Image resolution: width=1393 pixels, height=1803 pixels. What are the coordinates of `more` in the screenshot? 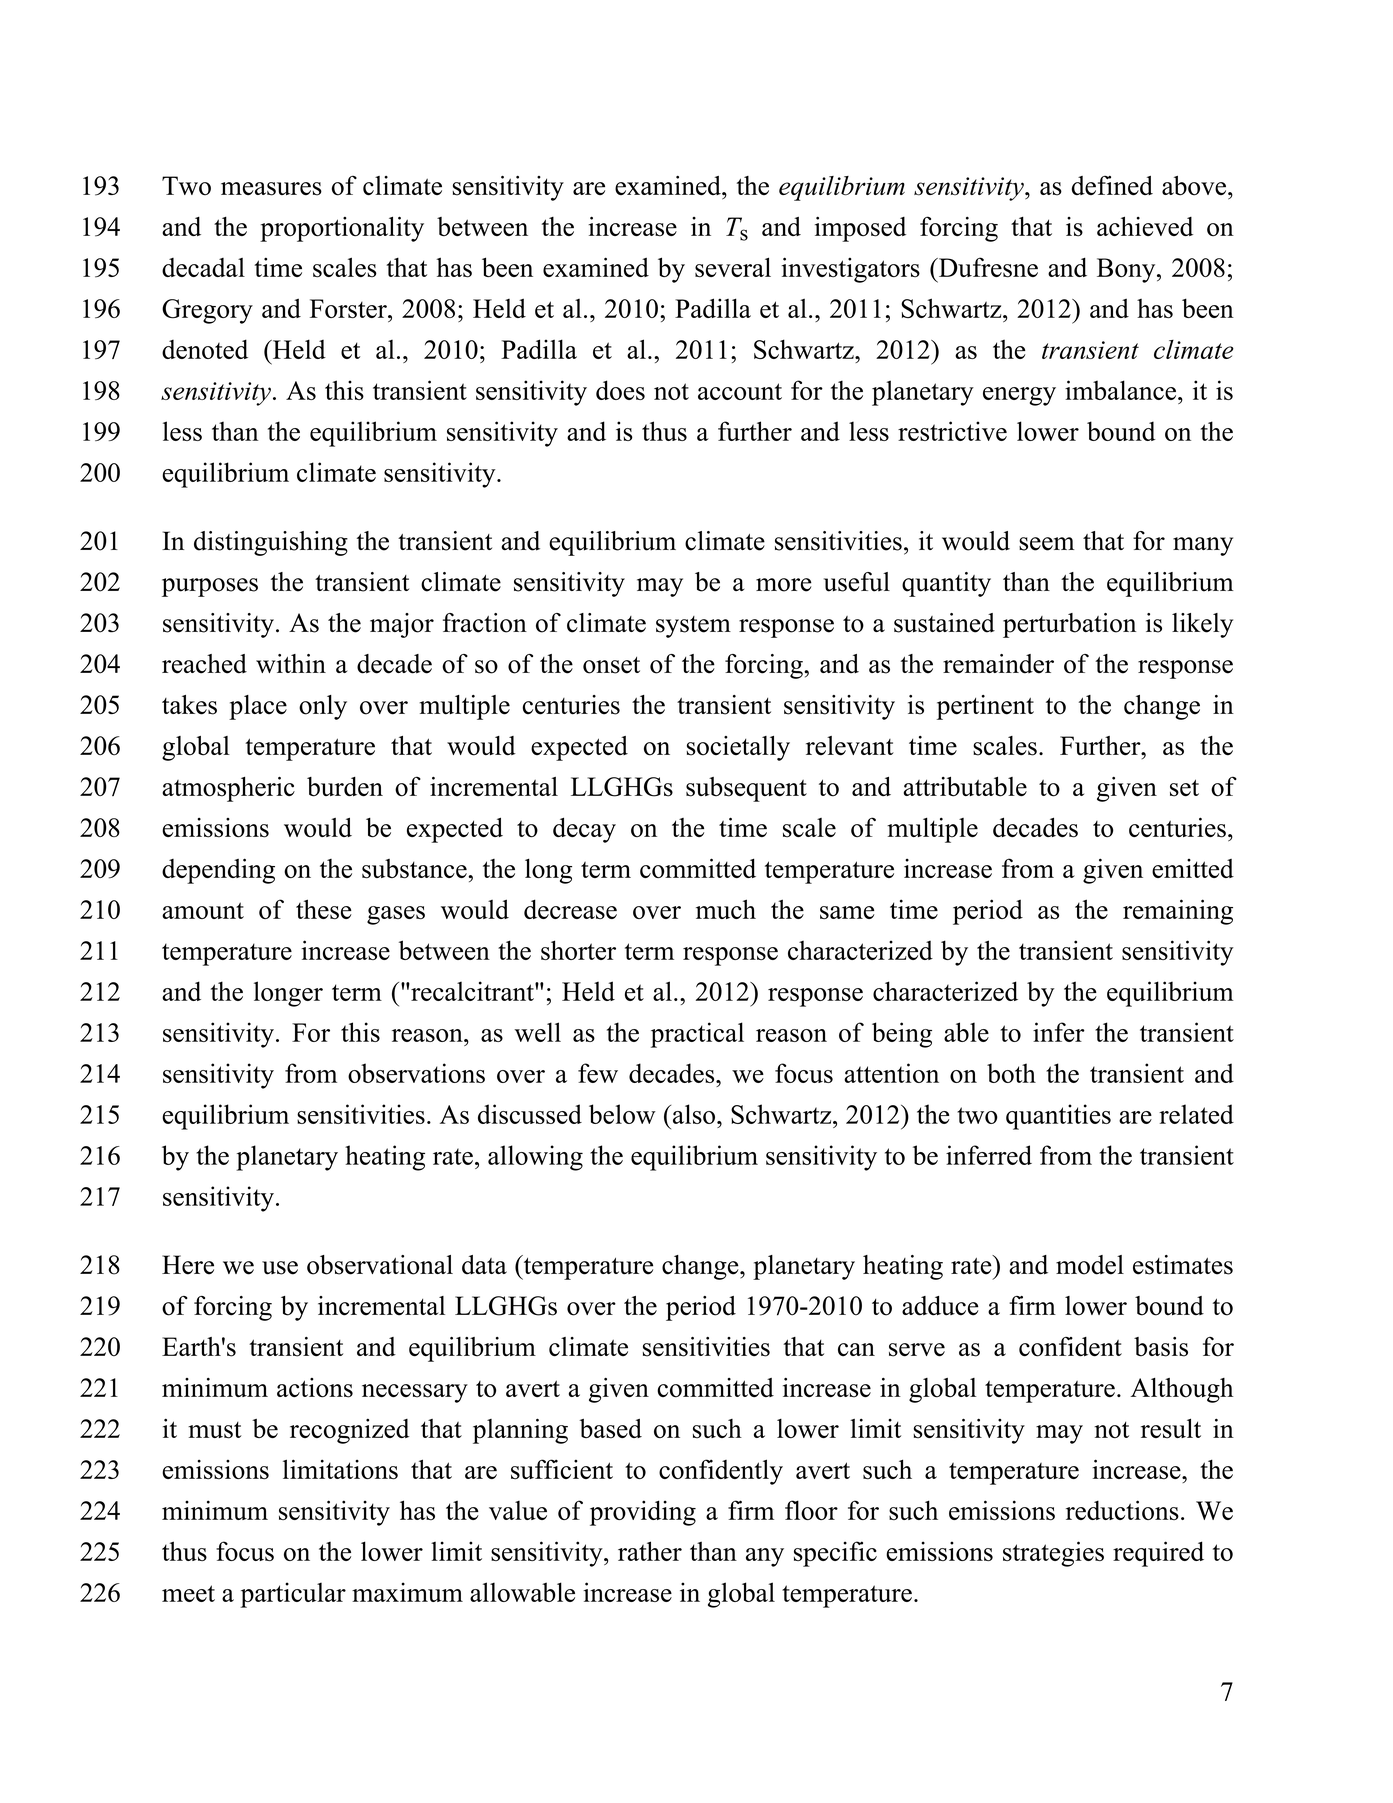 It's located at (784, 585).
